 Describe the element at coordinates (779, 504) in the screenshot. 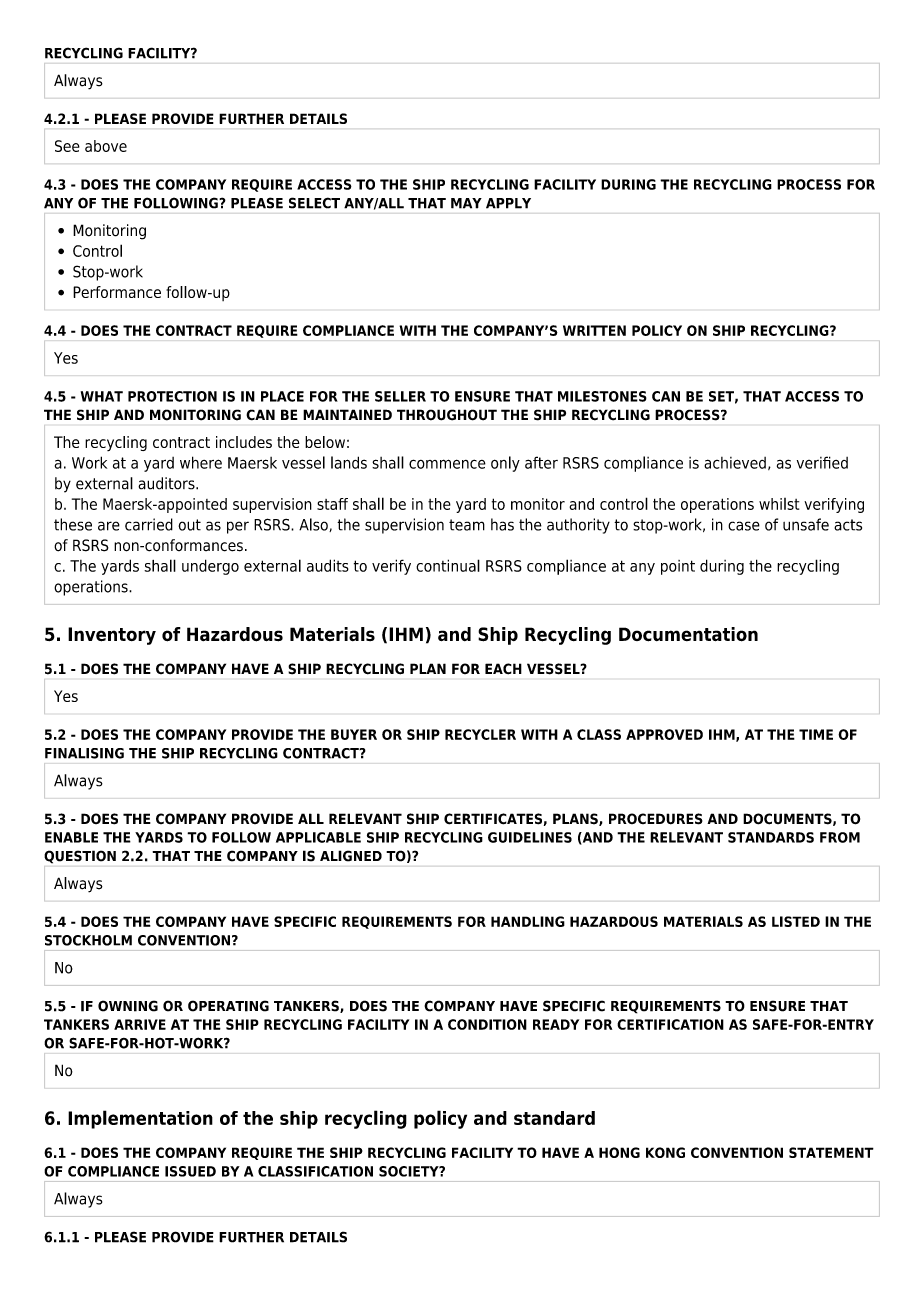

I see `whilst` at that location.
